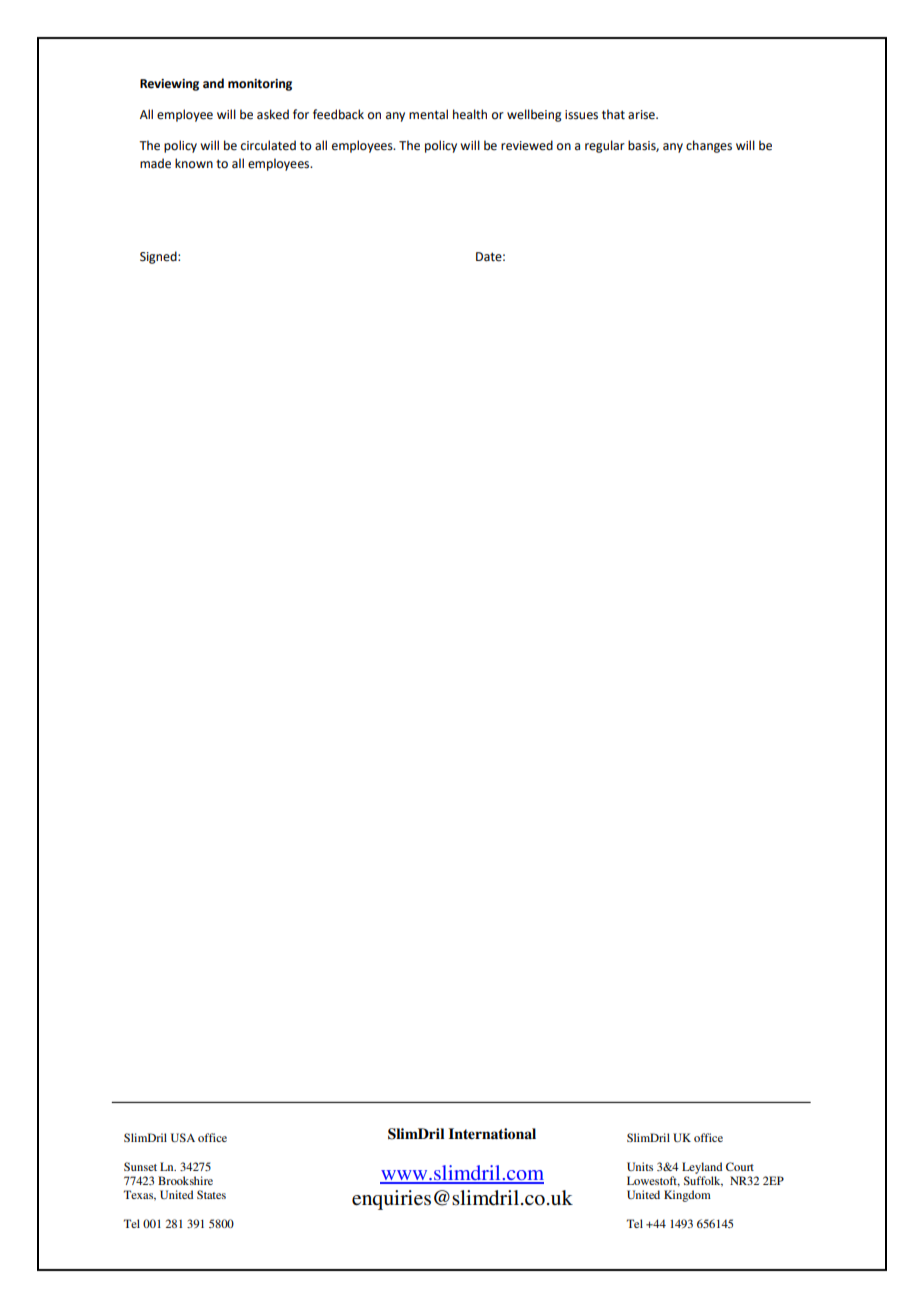 Image resolution: width=924 pixels, height=1308 pixels. Describe the element at coordinates (642, 115) in the document. I see `arise` at that location.
